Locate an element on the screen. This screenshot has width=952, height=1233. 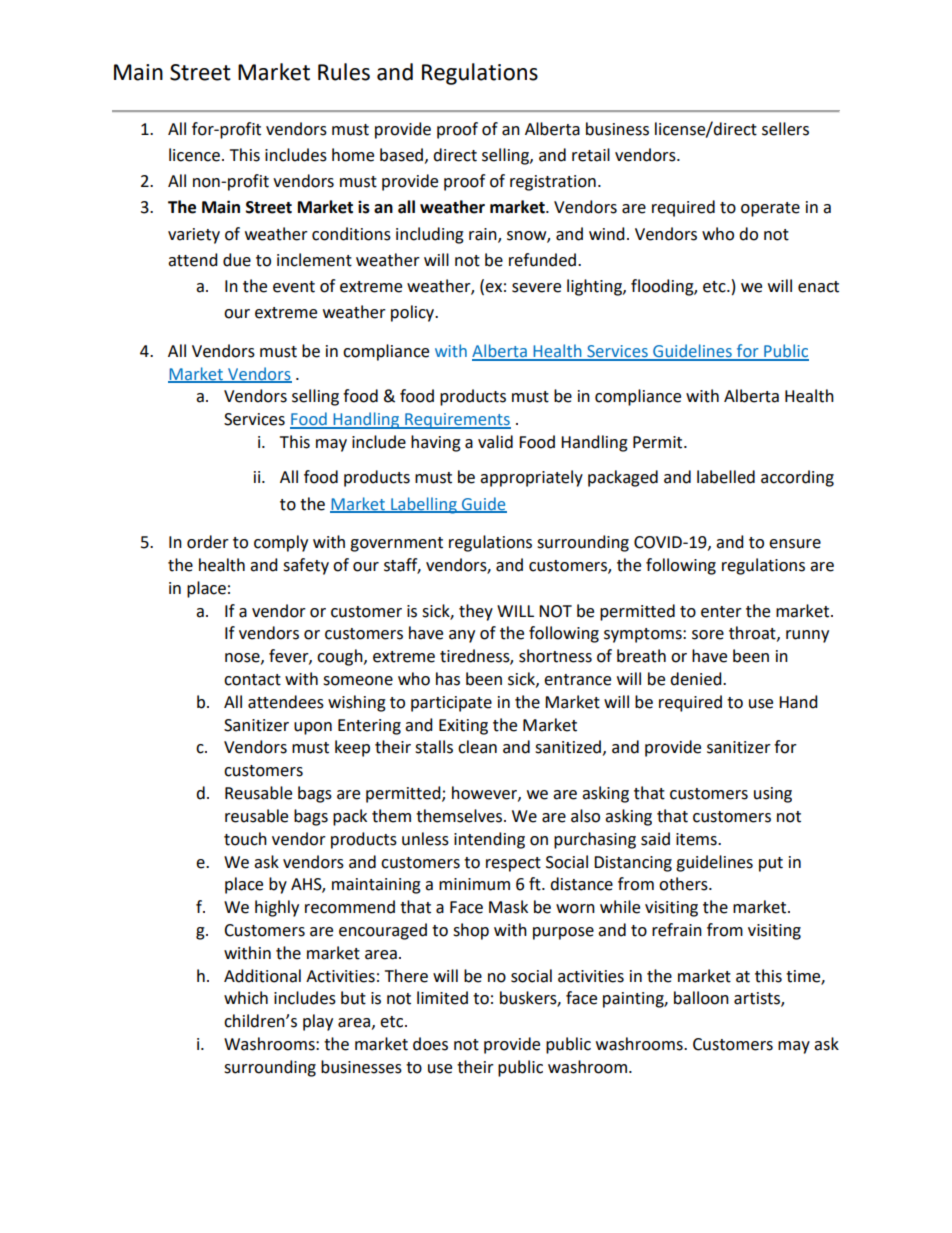
comply is located at coordinates (281, 543).
